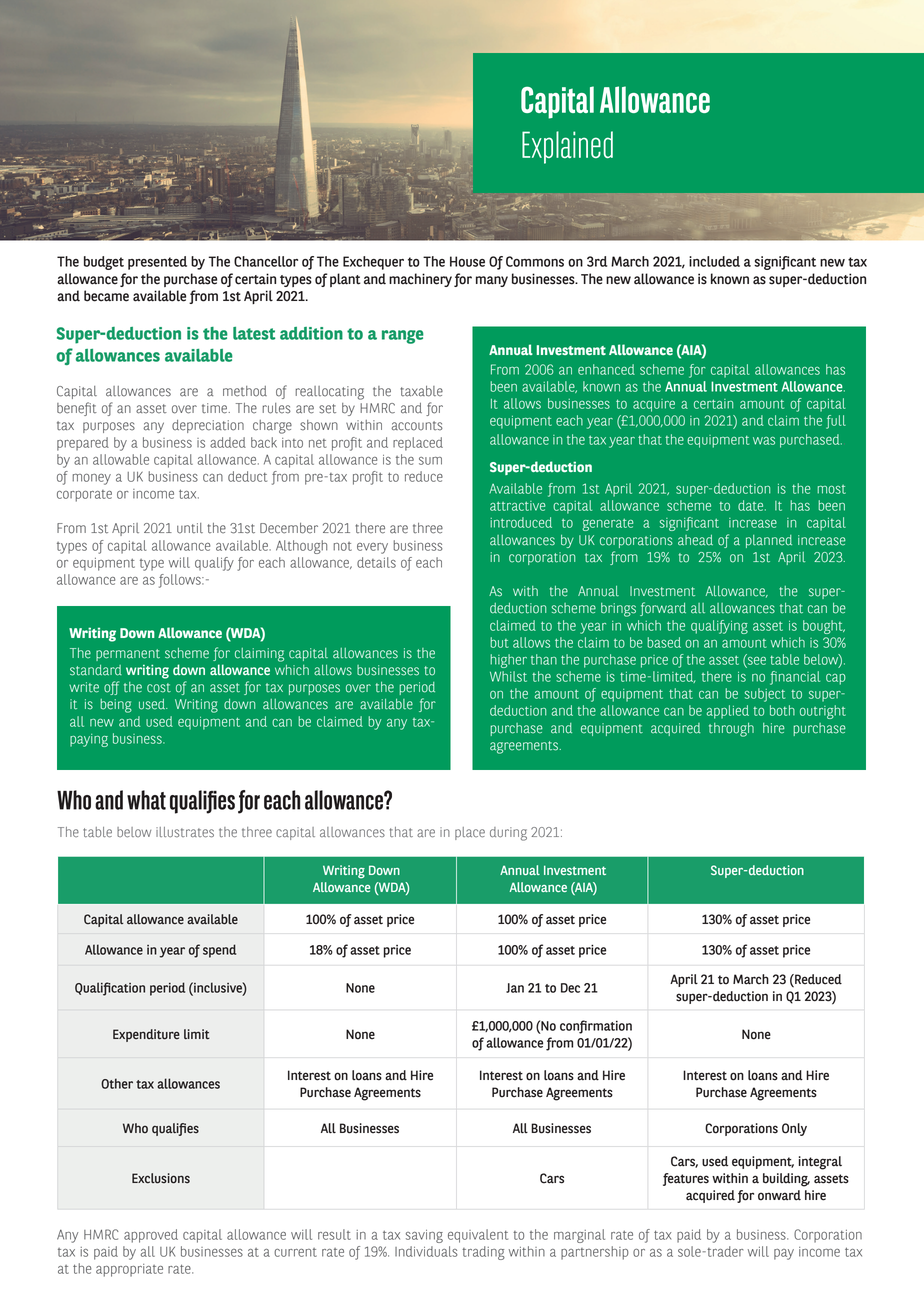 The width and height of the image is (924, 1308). Describe the element at coordinates (731, 730) in the image. I see `through` at that location.
